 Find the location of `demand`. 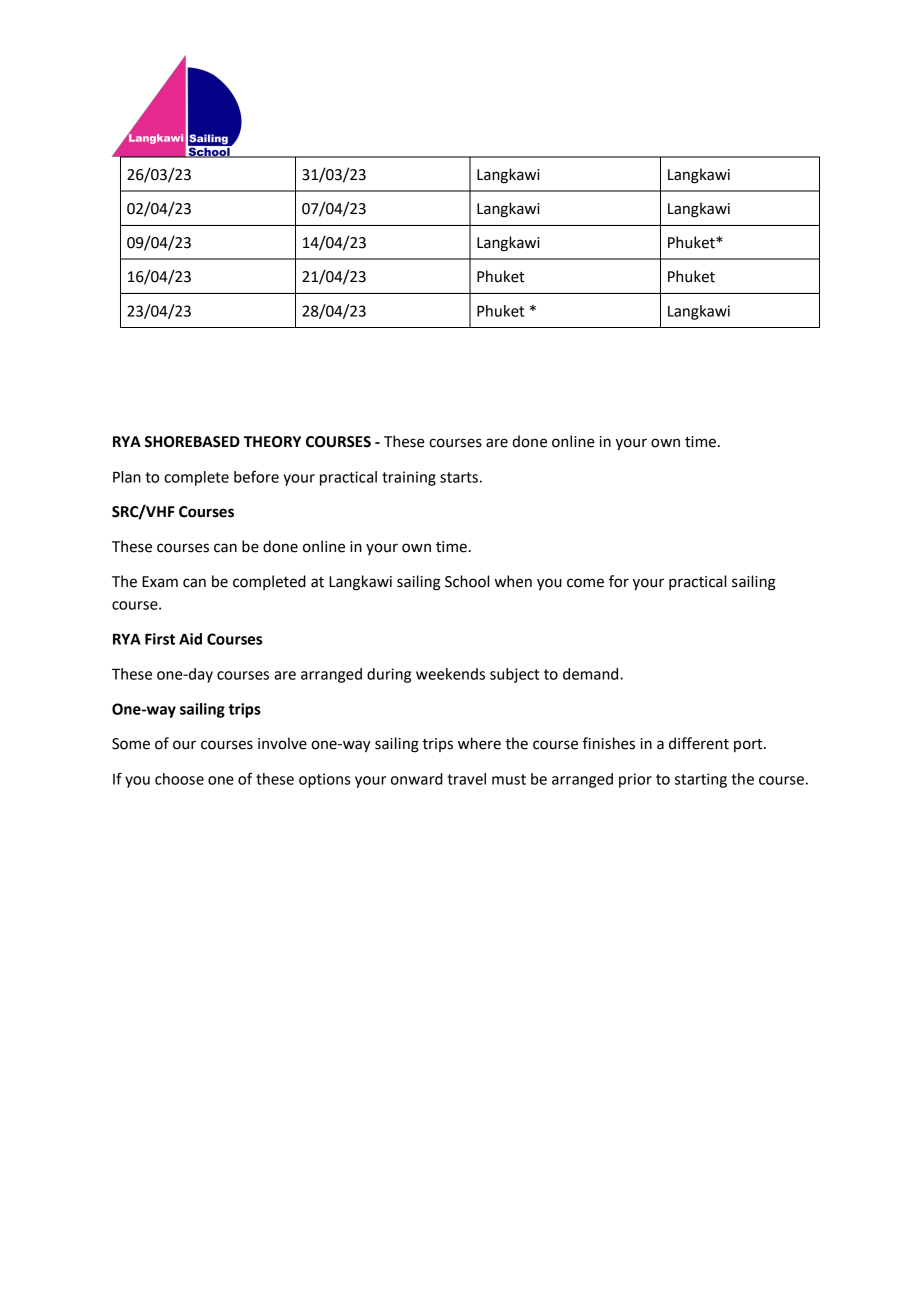

demand is located at coordinates (592, 674).
